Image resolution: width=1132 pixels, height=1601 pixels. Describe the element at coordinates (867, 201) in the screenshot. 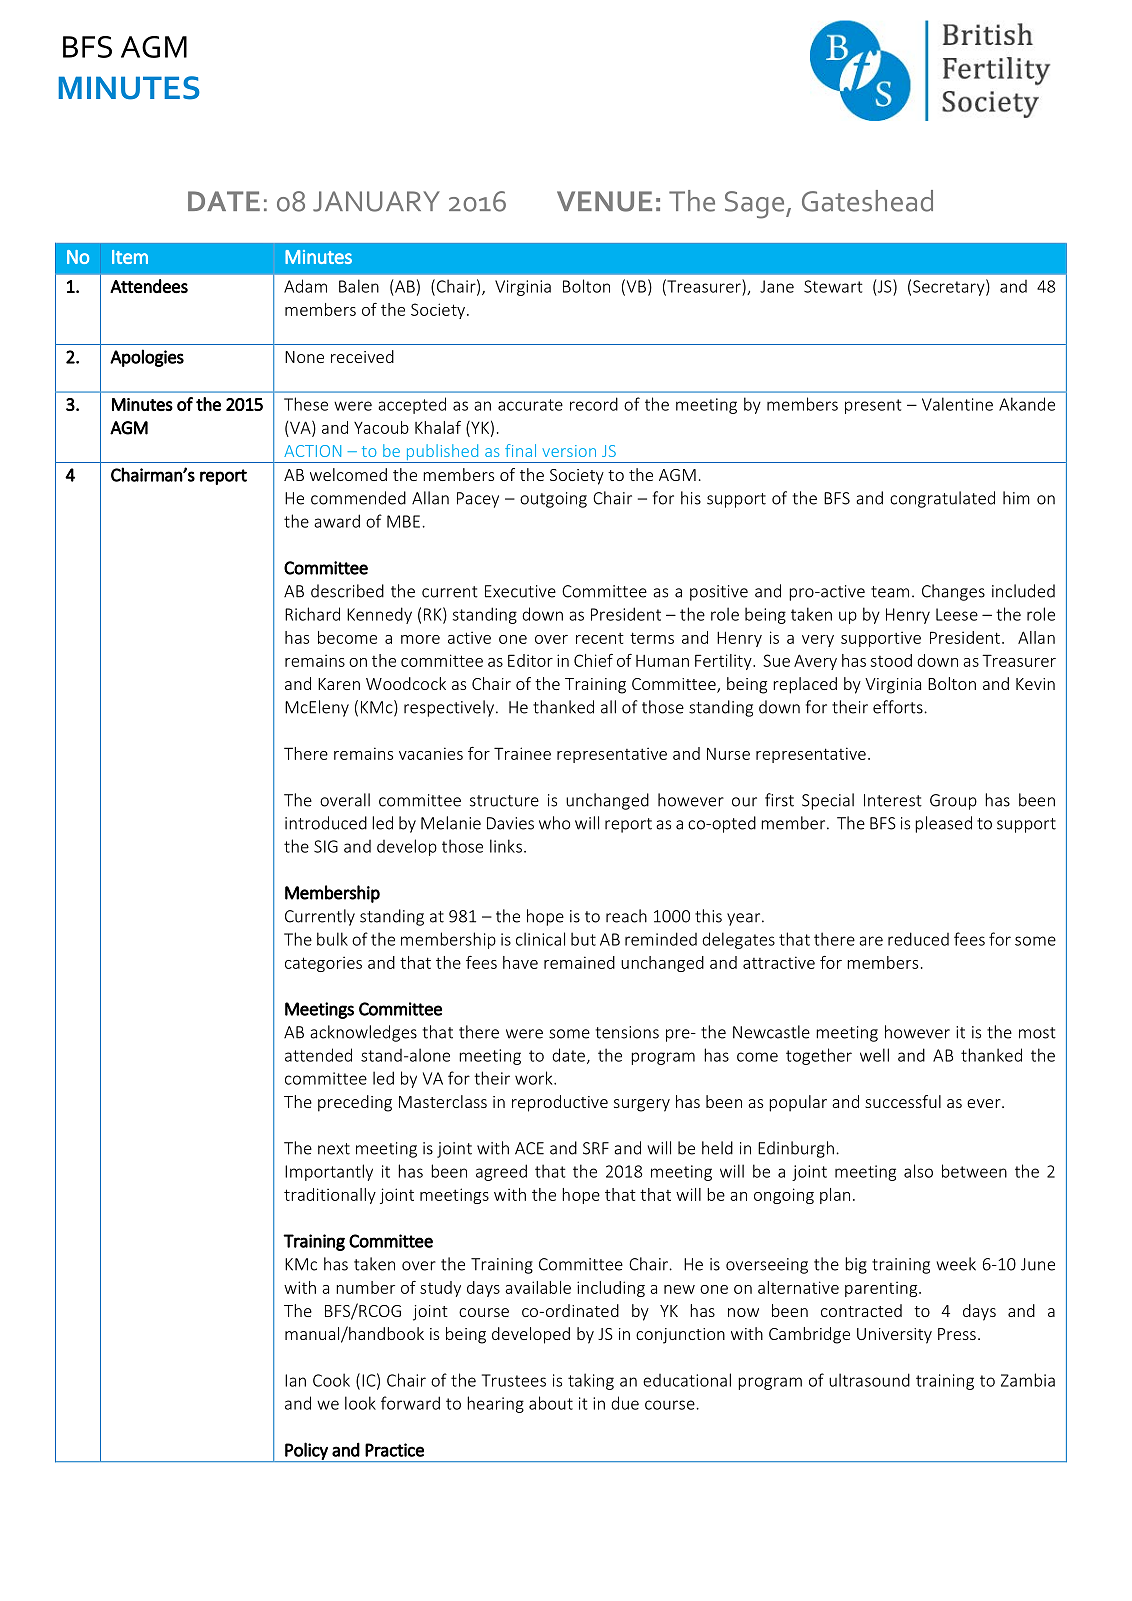

I see `Gateshead` at that location.
